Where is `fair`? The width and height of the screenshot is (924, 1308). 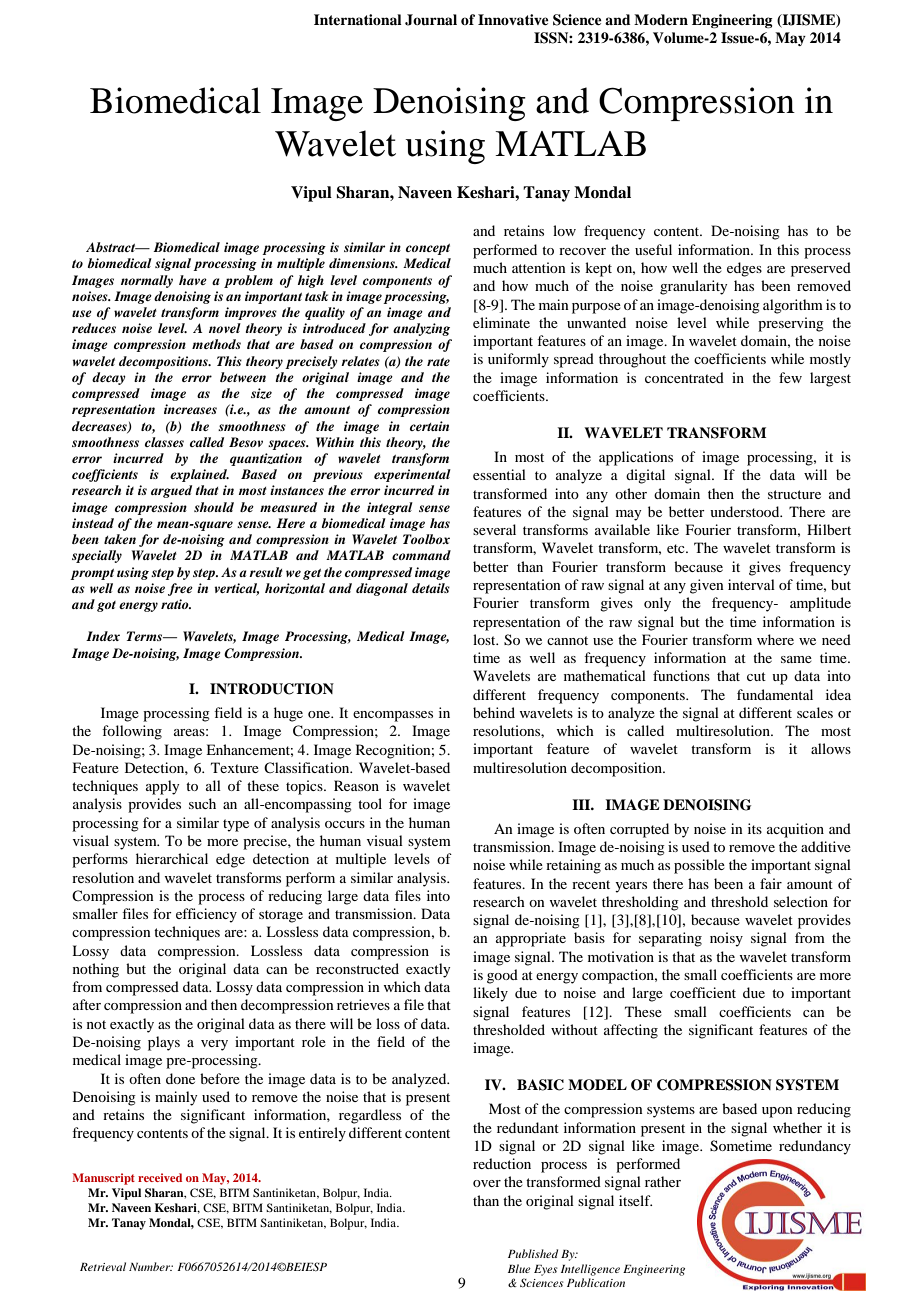 fair is located at coordinates (771, 883).
